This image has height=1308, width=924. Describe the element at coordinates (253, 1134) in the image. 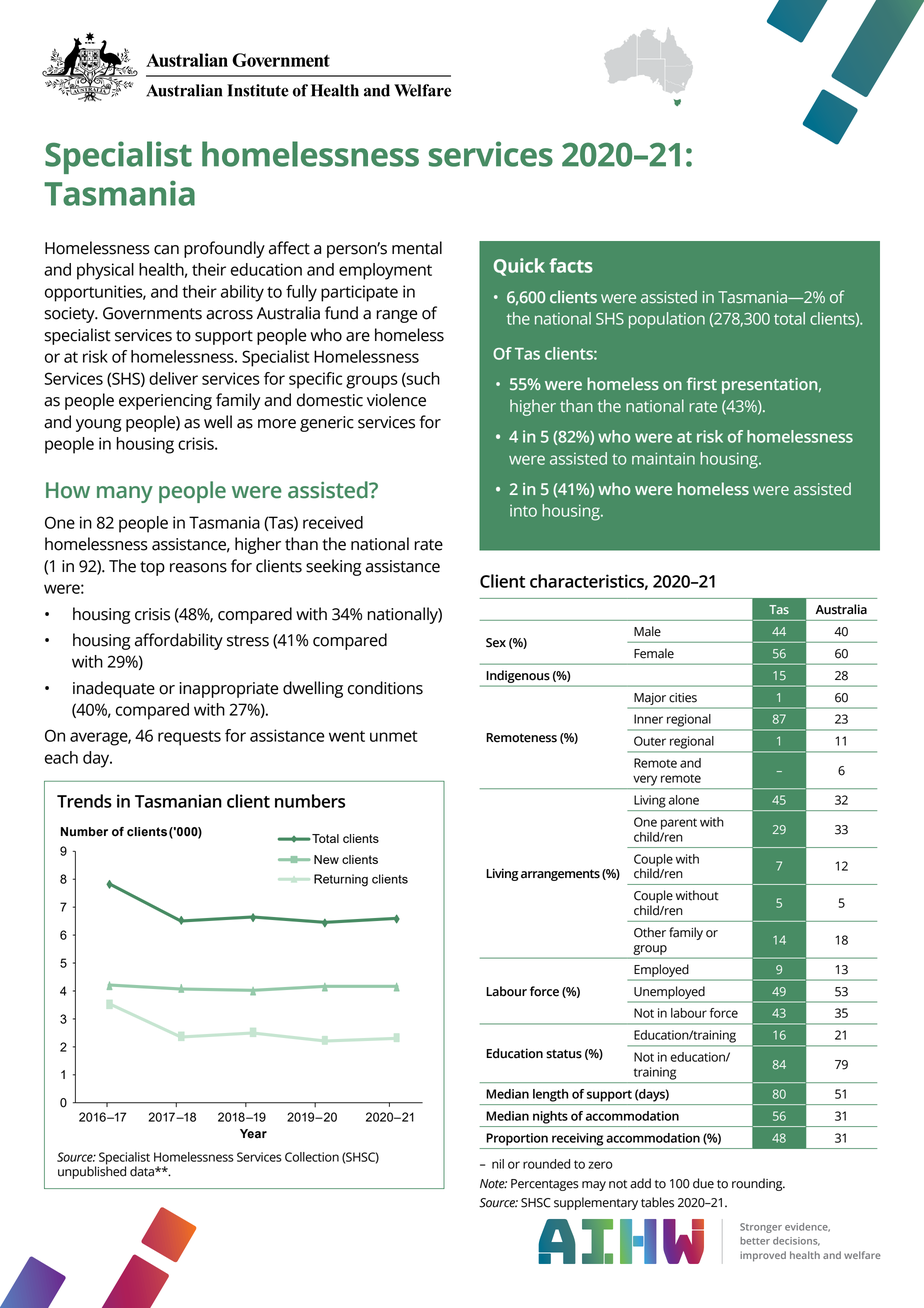

I see `Year` at that location.
